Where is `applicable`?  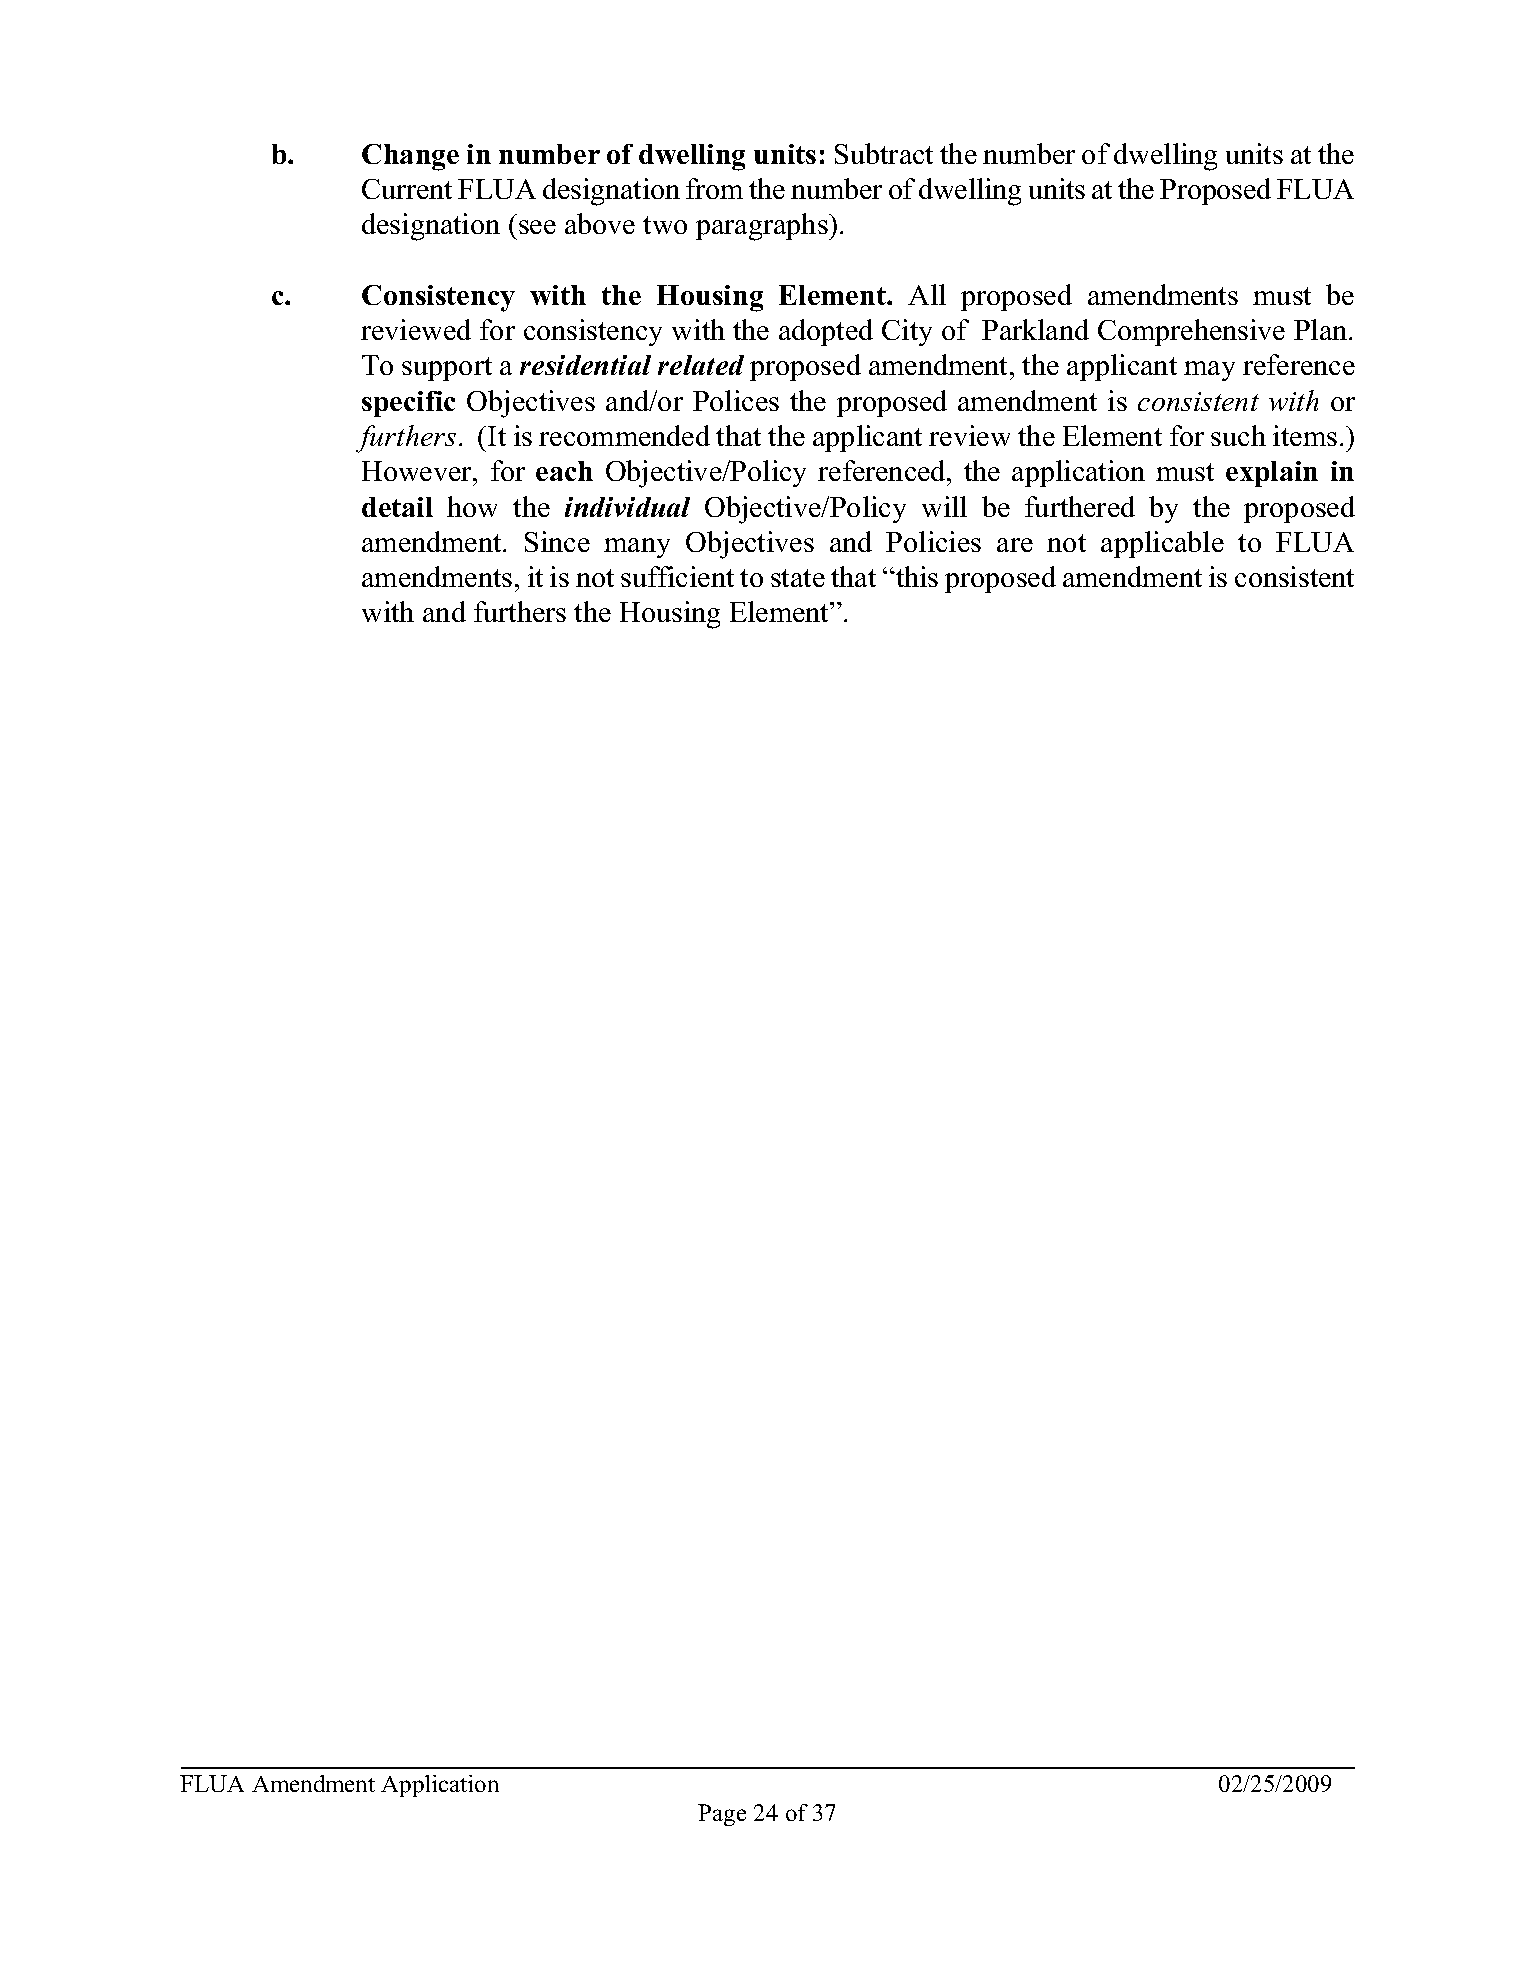 applicable is located at coordinates (1162, 544).
